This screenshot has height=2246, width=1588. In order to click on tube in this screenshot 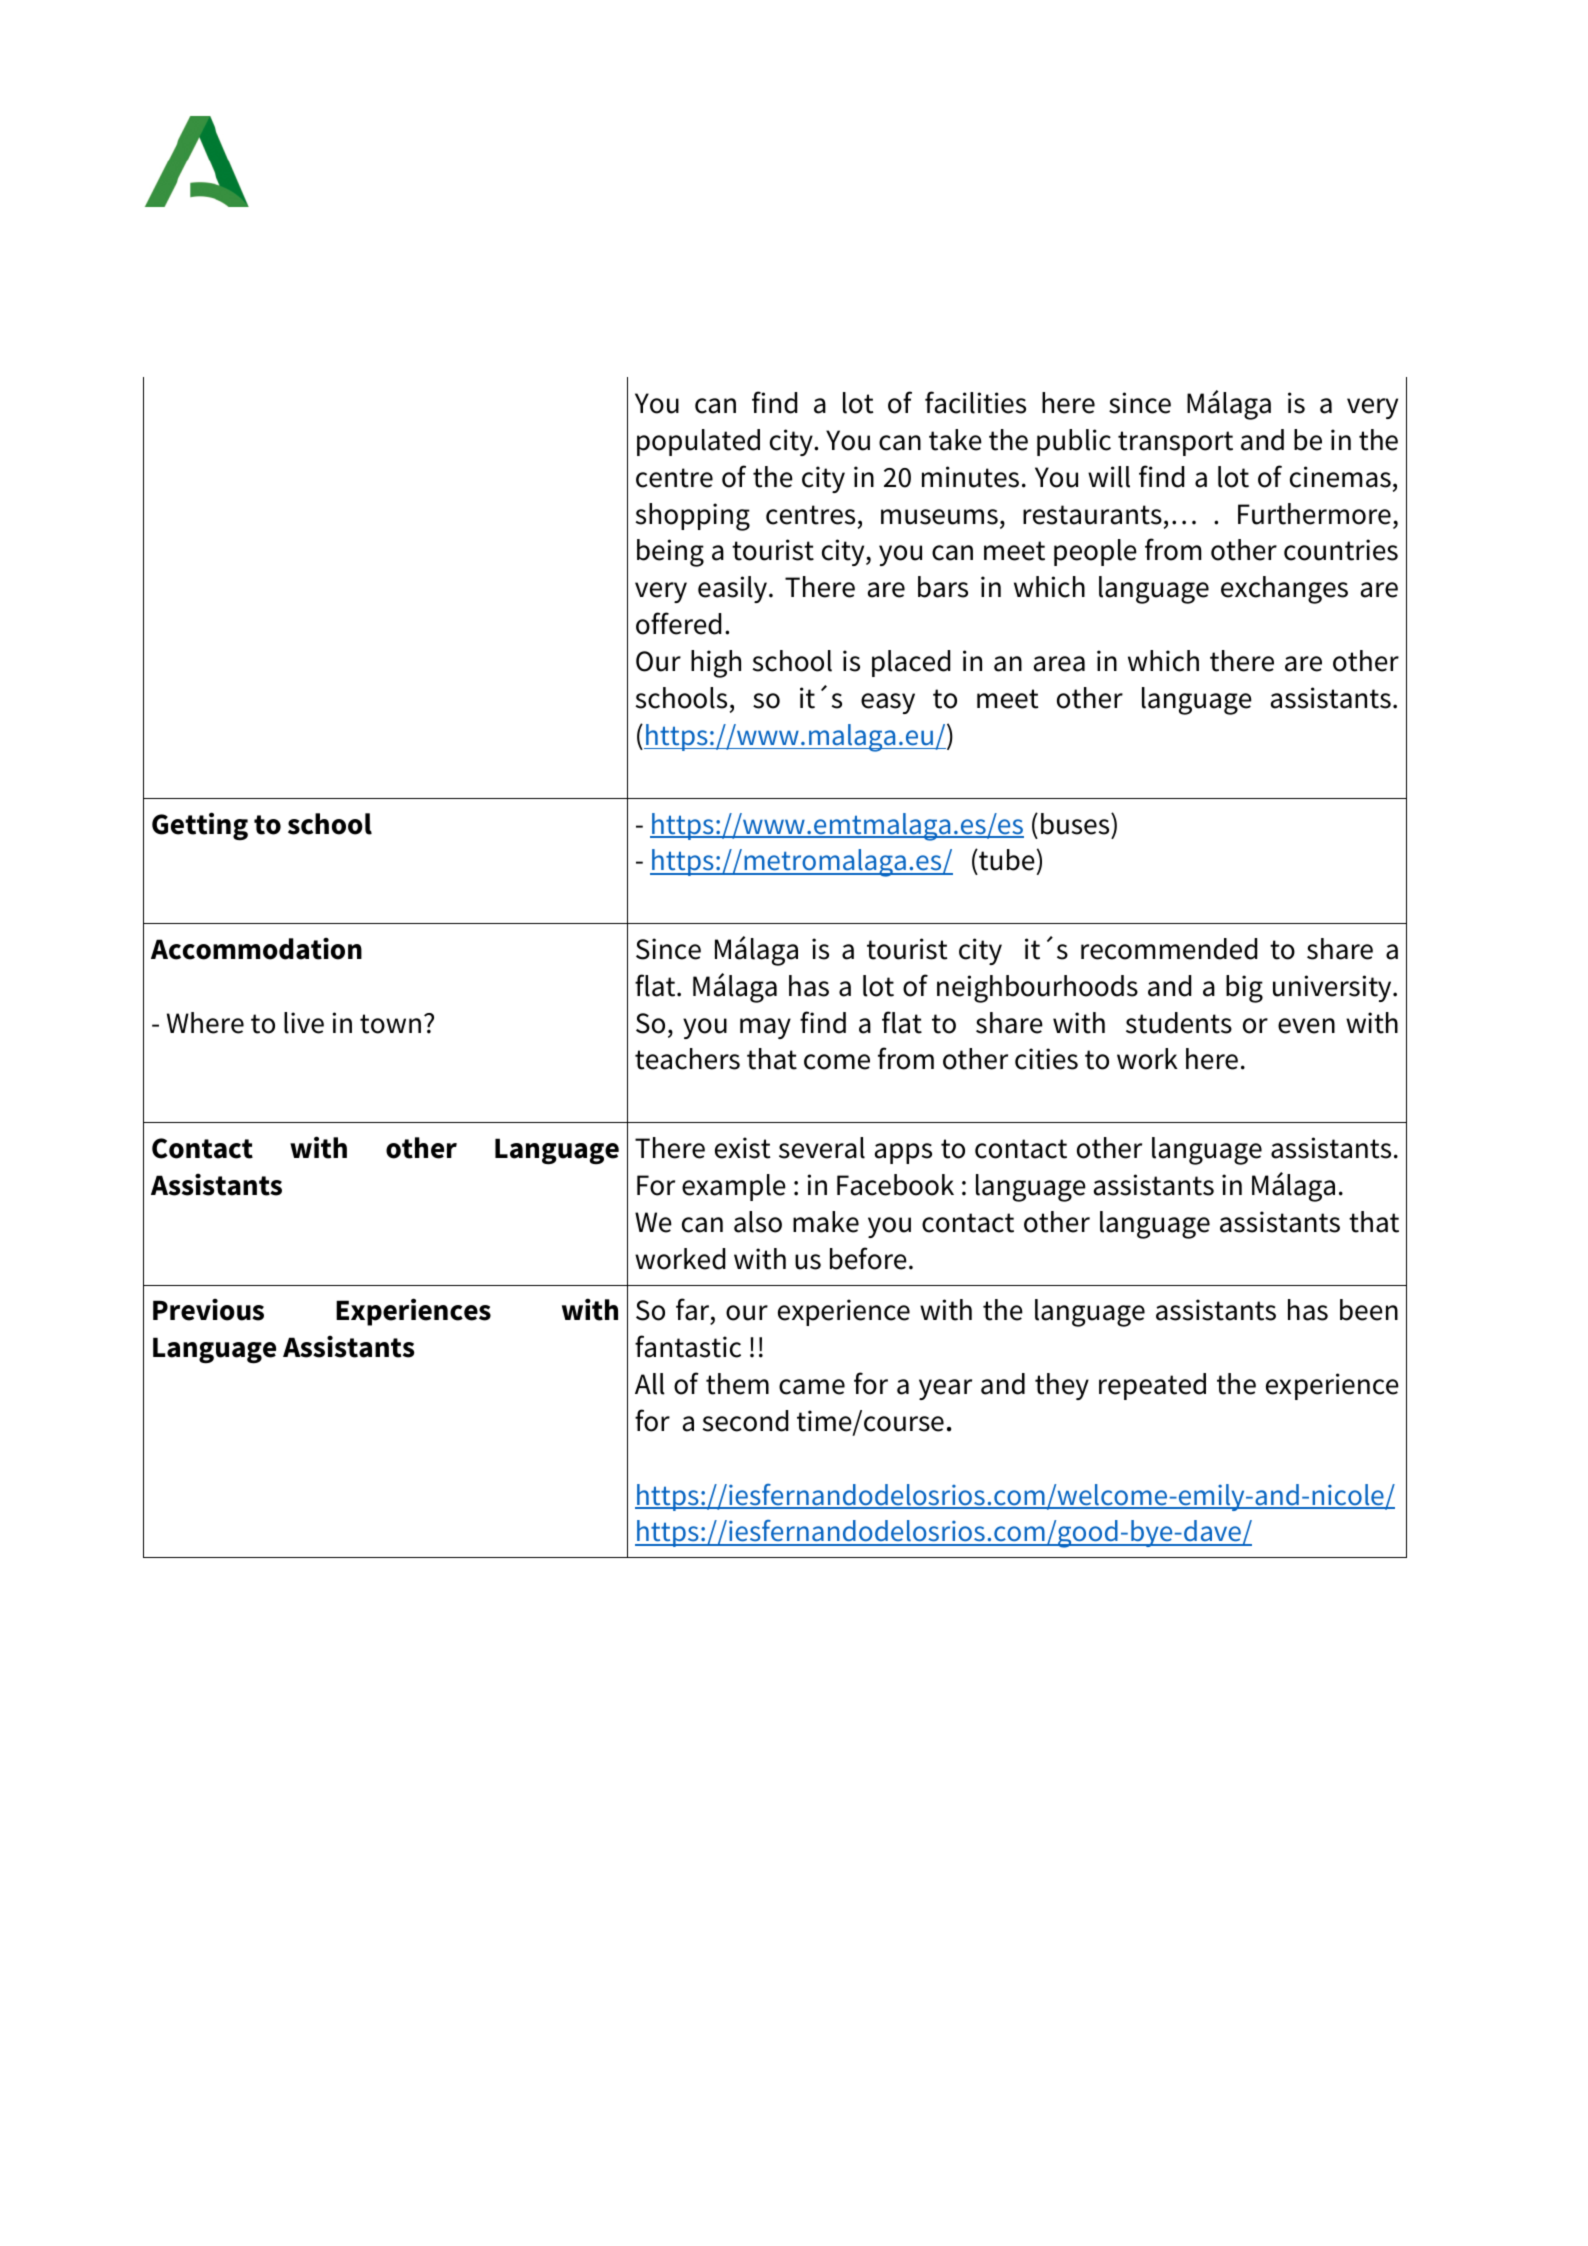, I will do `click(1006, 860)`.
